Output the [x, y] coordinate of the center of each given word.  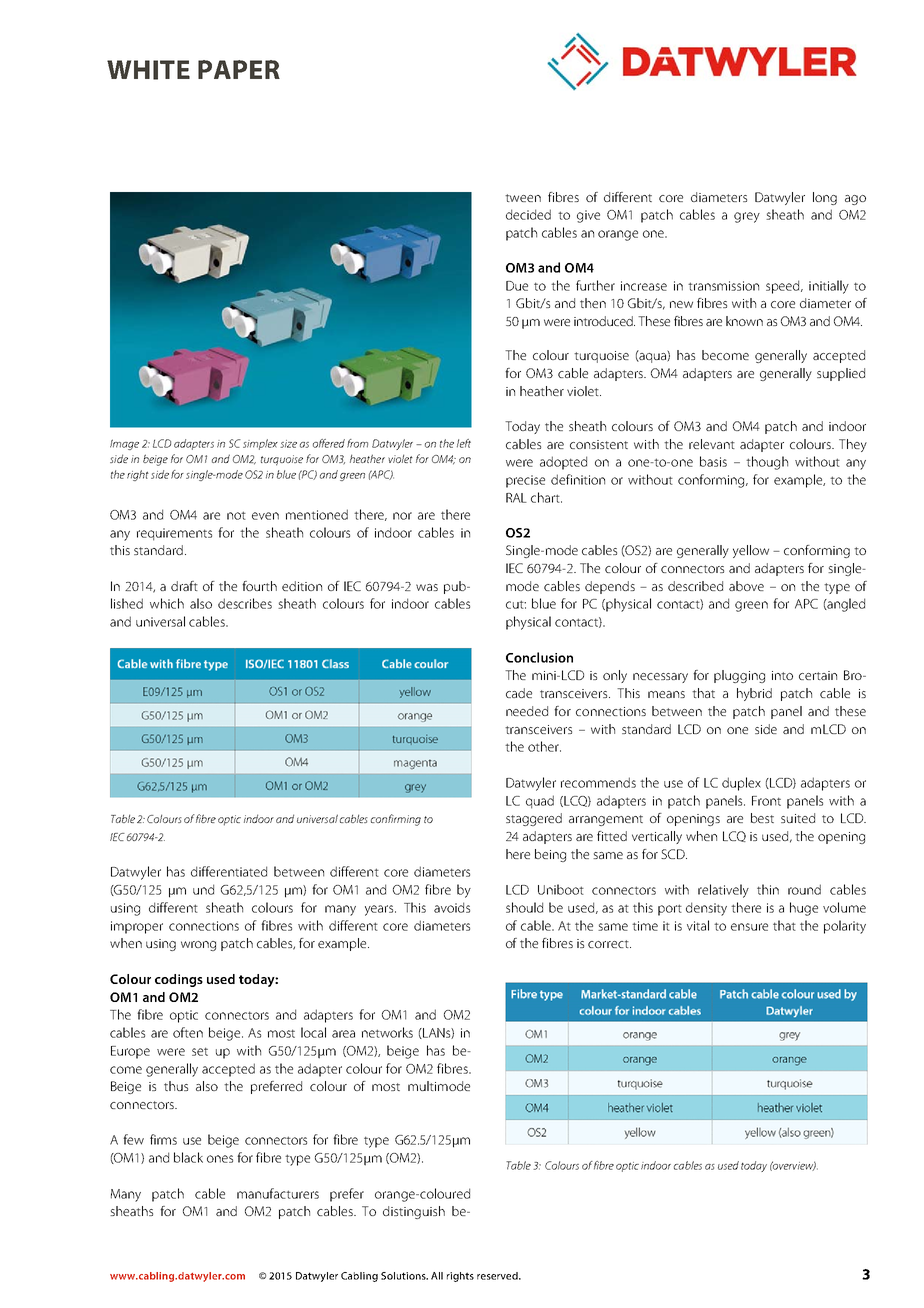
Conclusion [539, 657]
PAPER [239, 69]
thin [768, 889]
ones [220, 1159]
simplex [260, 444]
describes [245, 603]
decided [528, 214]
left [464, 443]
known [744, 321]
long [825, 198]
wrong [198, 946]
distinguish [414, 1212]
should [524, 907]
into [782, 675]
